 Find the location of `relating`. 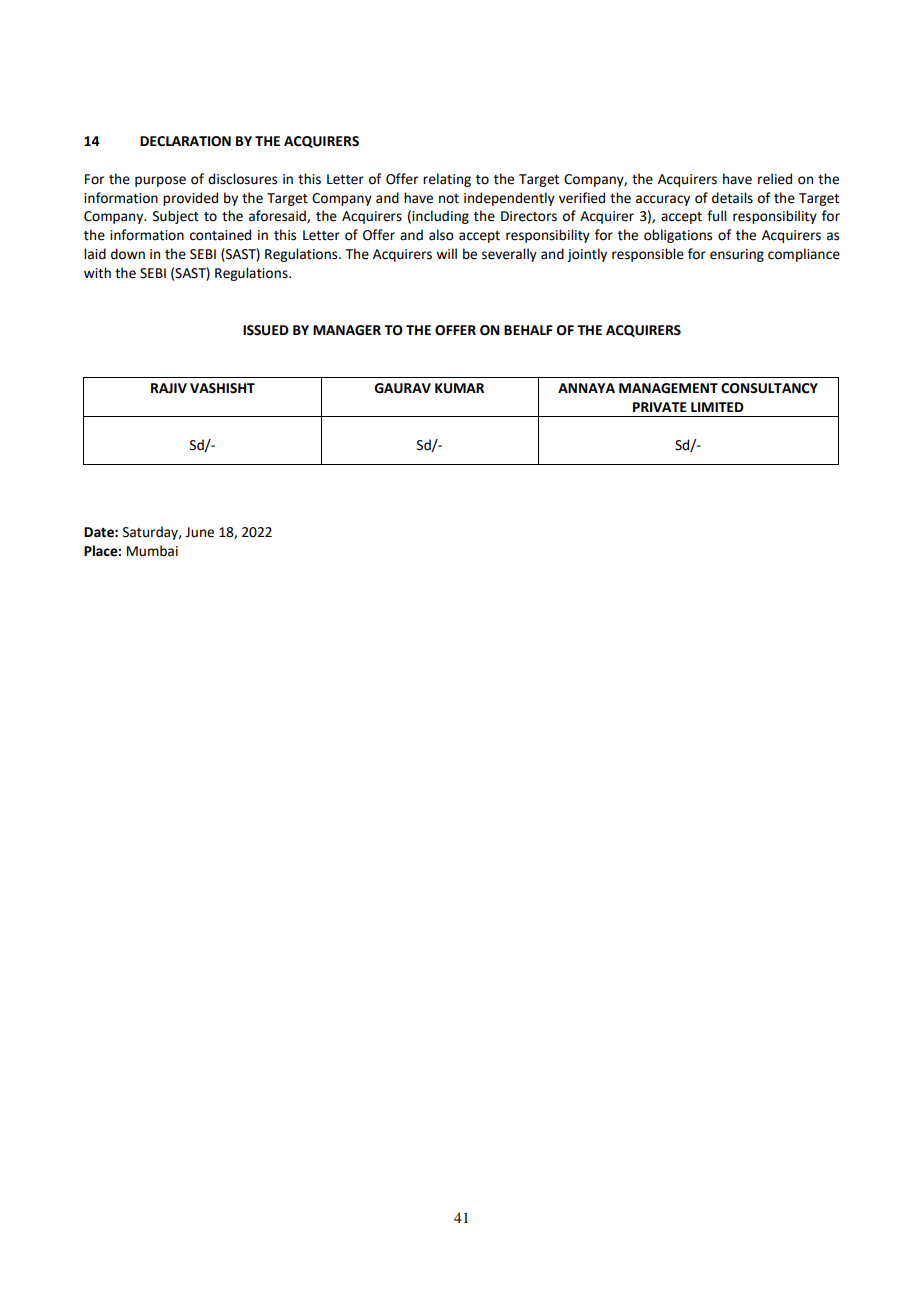

relating is located at coordinates (447, 180).
